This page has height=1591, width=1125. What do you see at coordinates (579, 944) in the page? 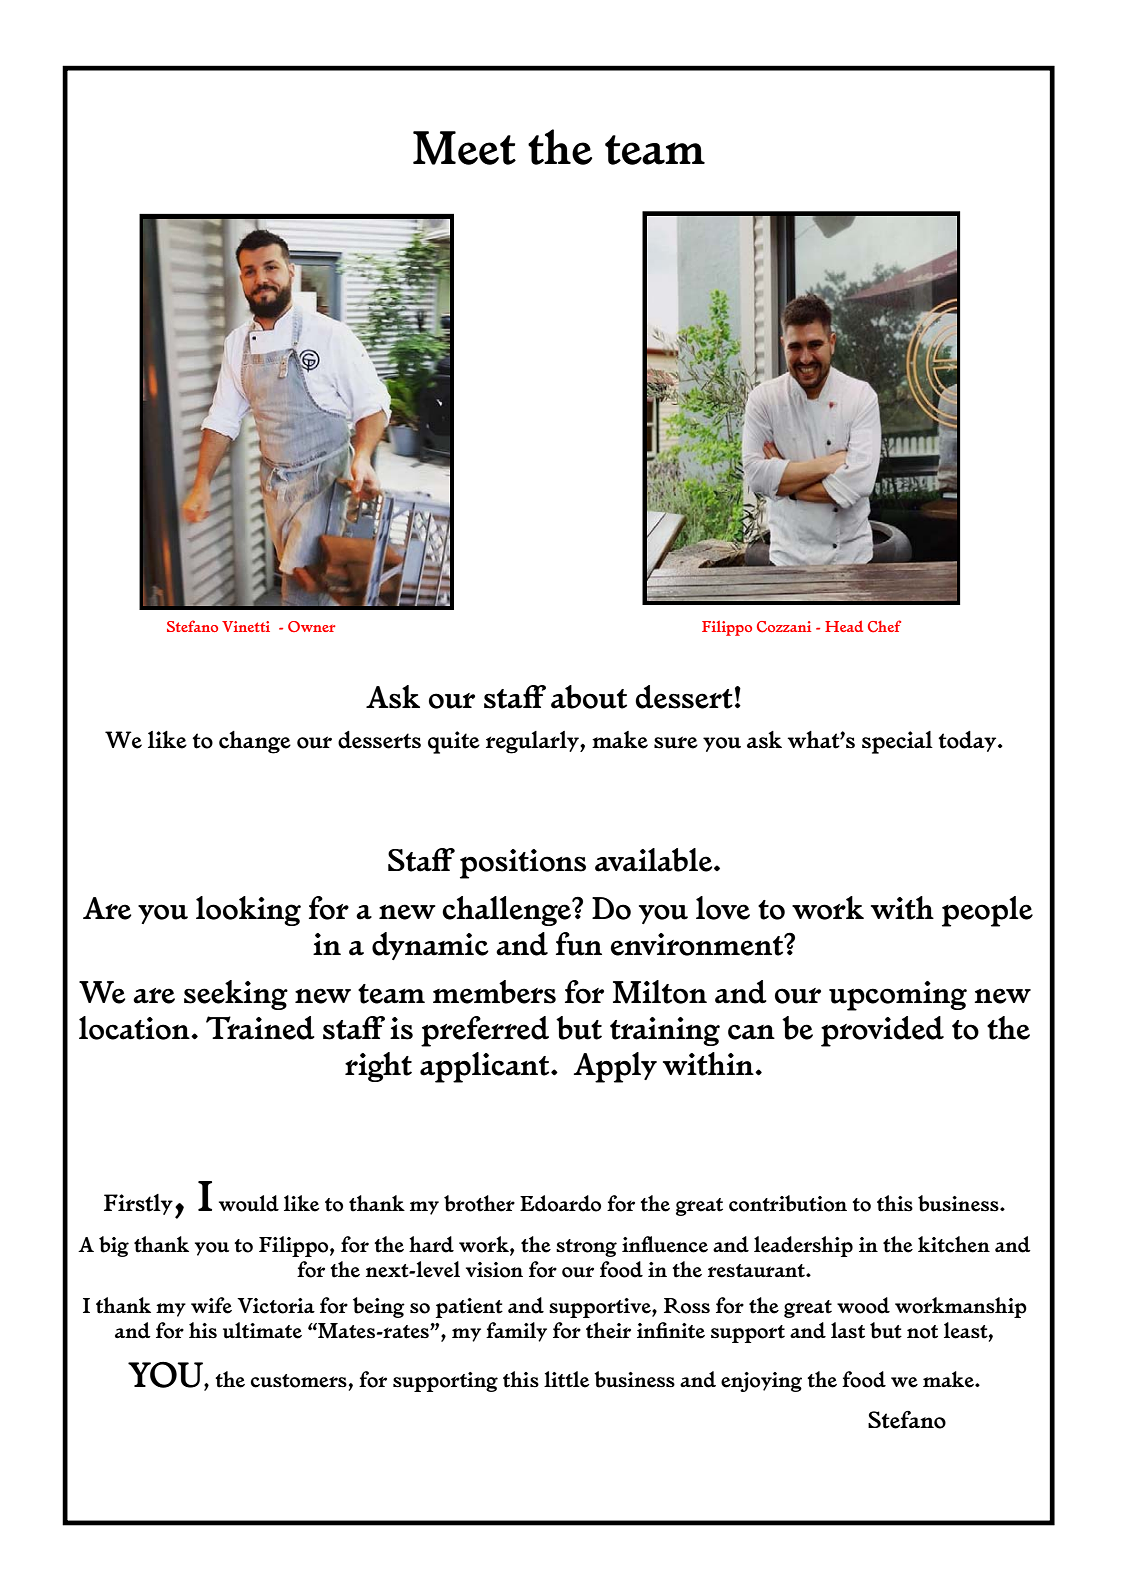
I see `fun` at bounding box center [579, 944].
